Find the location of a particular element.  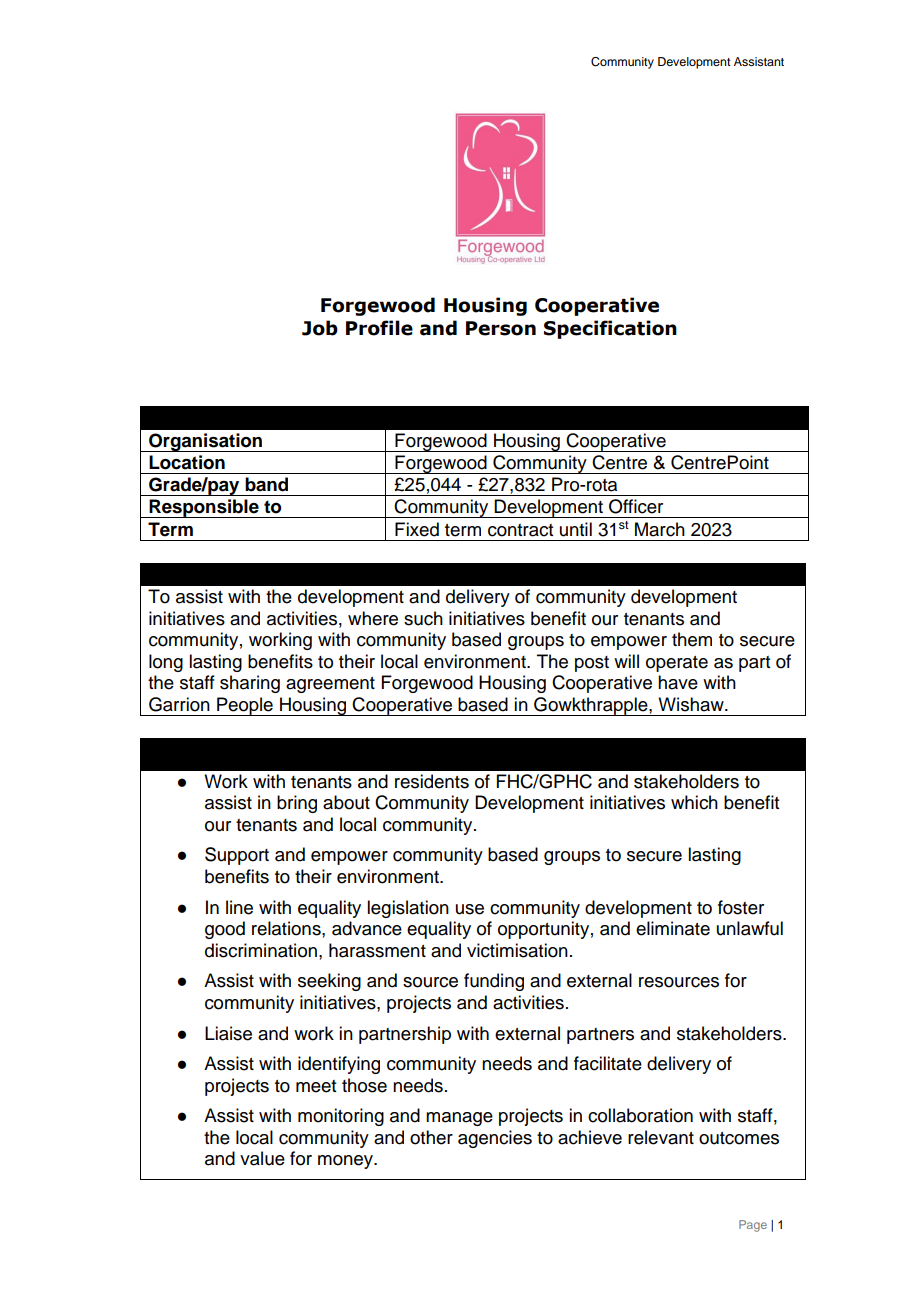

value is located at coordinates (262, 1158).
